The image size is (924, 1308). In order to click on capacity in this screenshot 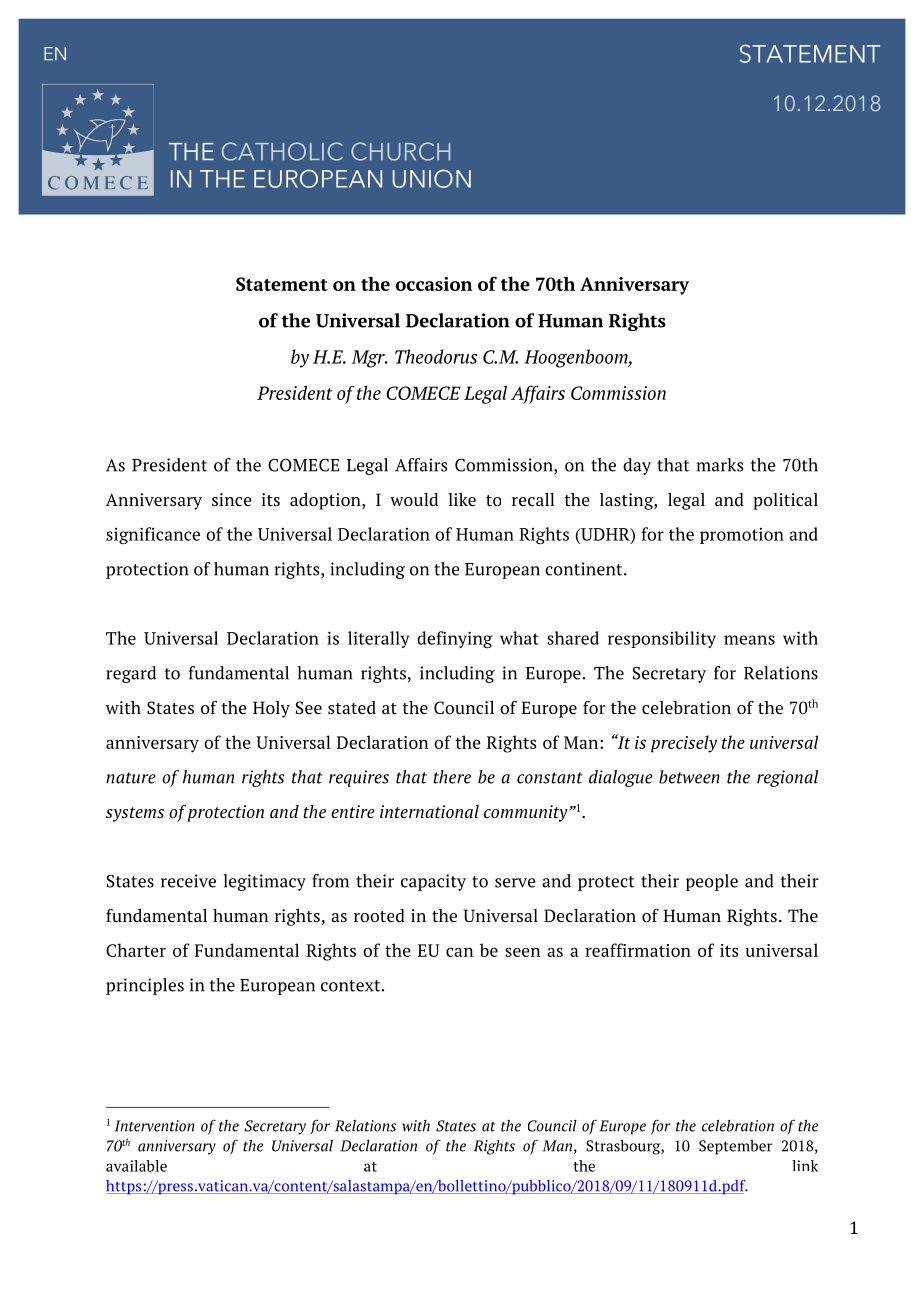, I will do `click(433, 882)`.
